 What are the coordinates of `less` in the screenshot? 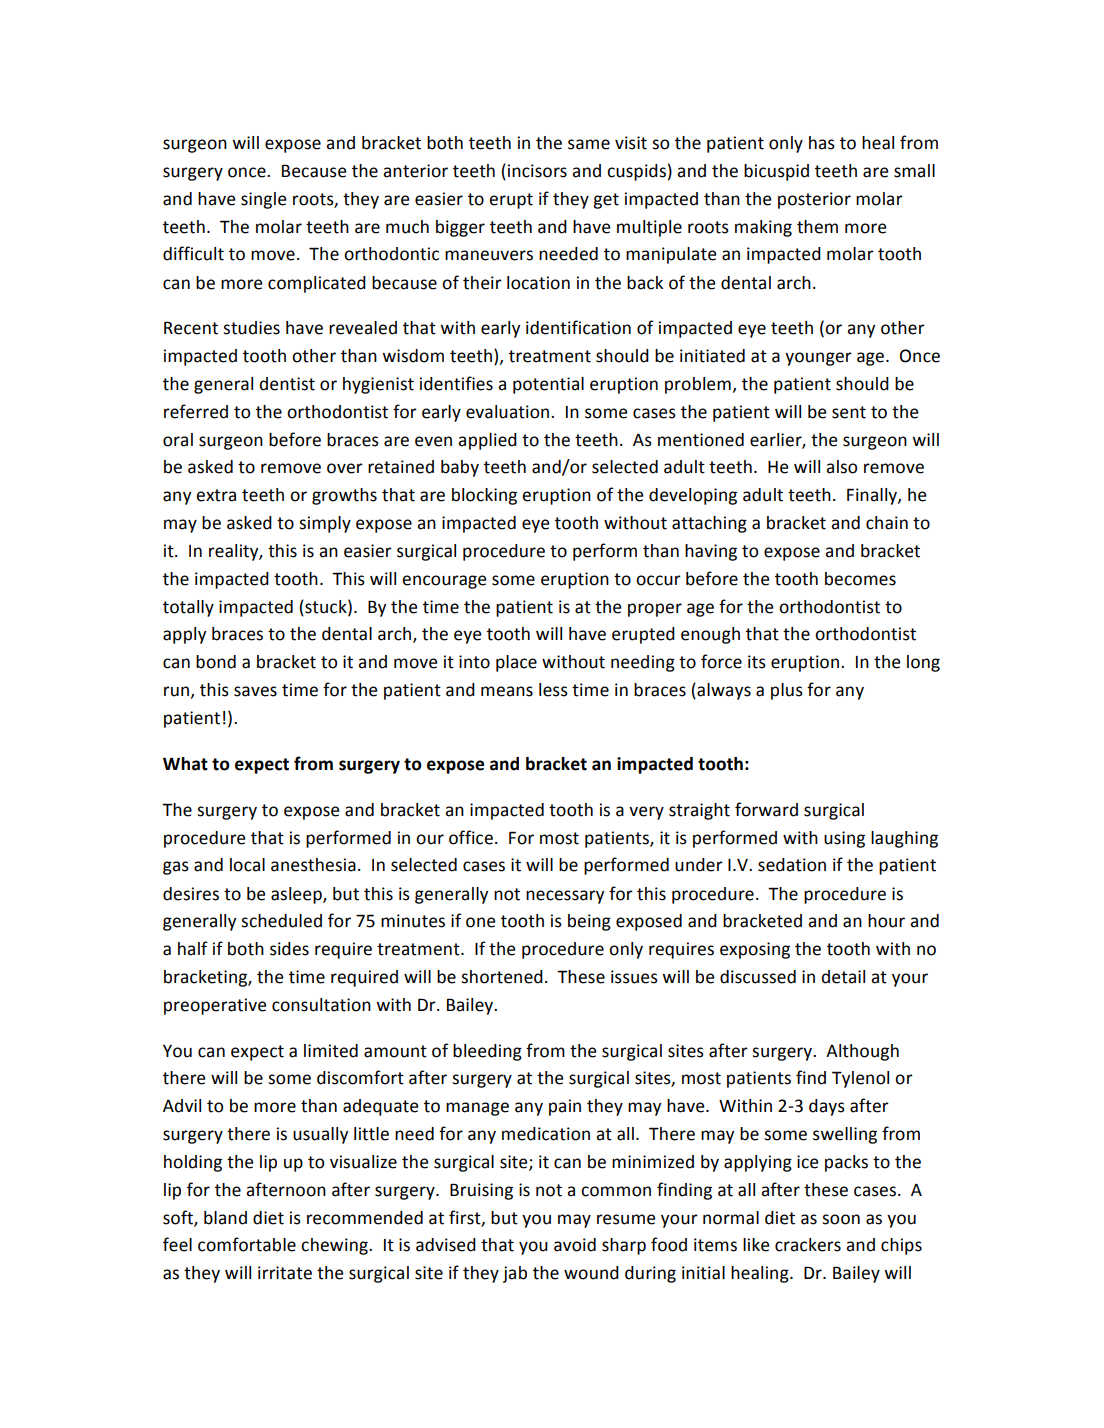 It's located at (553, 690).
